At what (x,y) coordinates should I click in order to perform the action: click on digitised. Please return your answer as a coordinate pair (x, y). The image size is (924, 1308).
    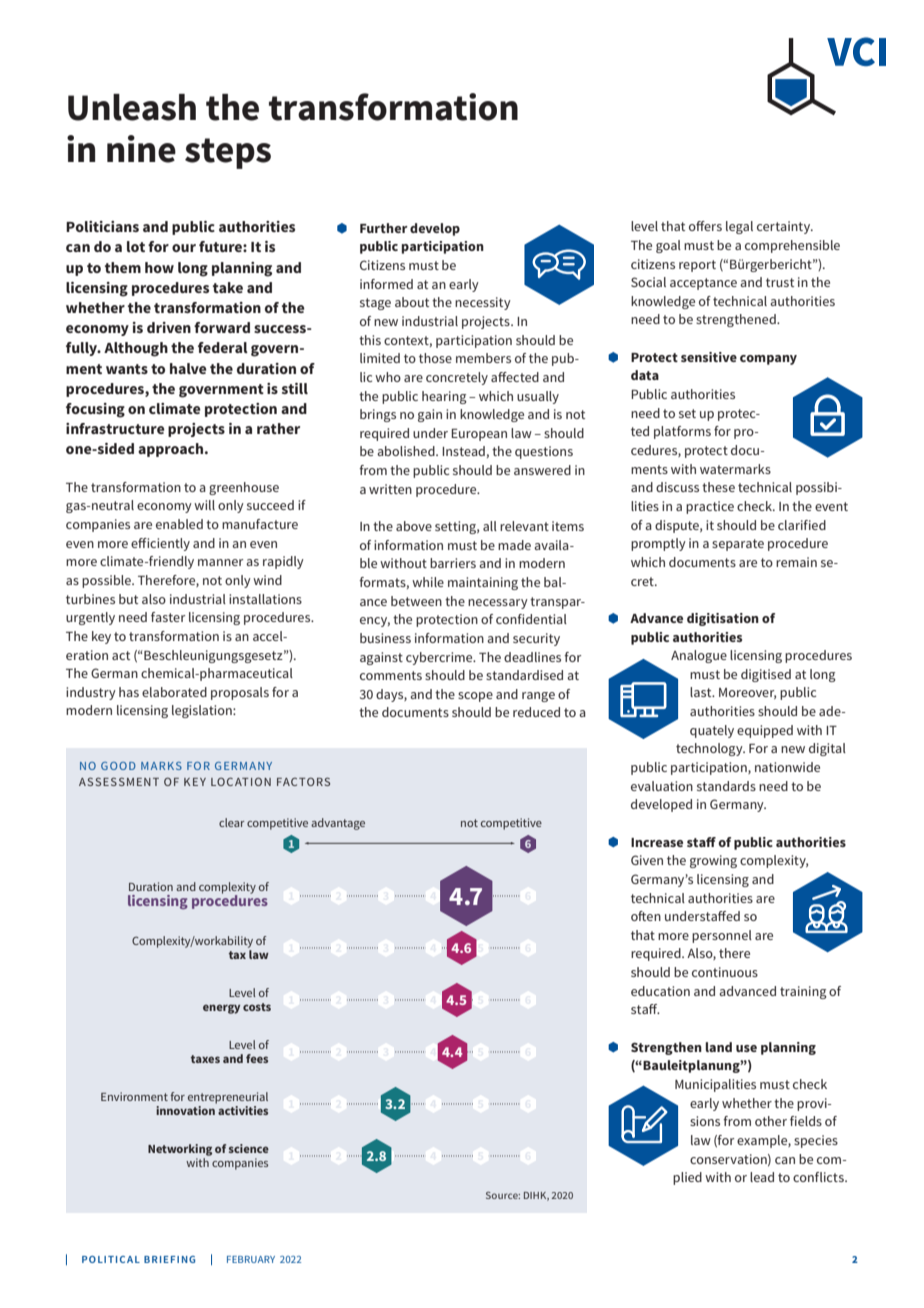
    Looking at the image, I should click on (766, 675).
